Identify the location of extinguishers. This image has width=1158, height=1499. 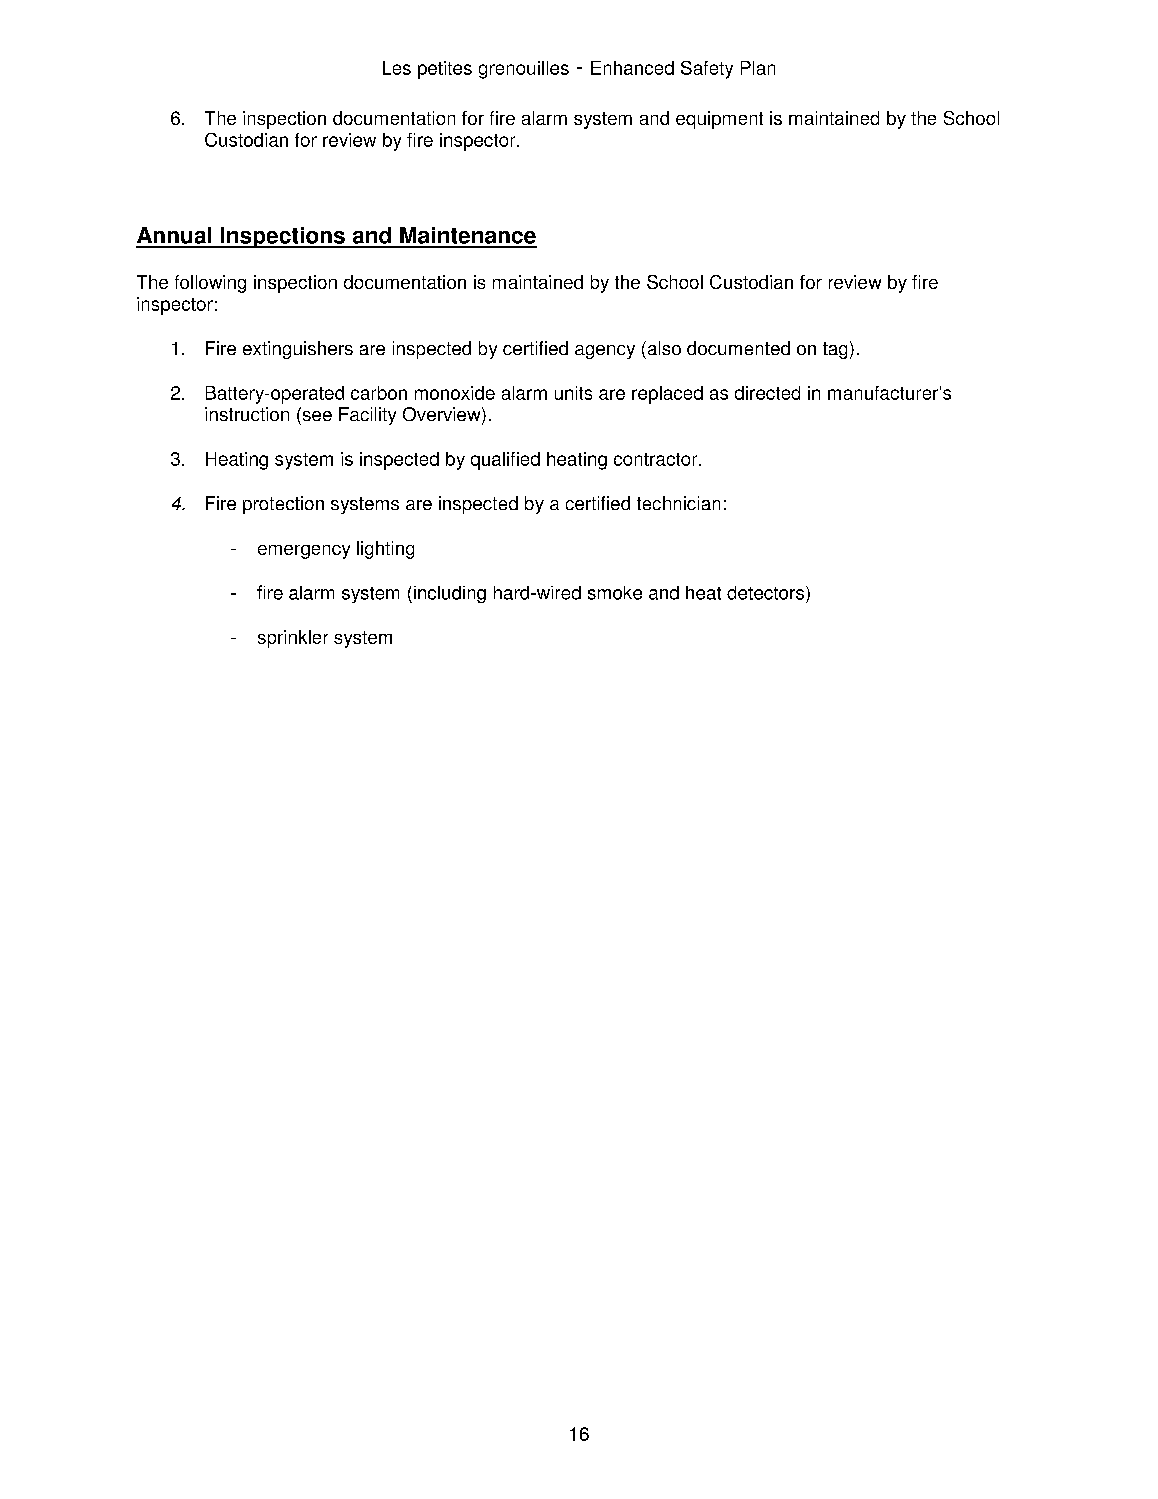
(298, 350).
